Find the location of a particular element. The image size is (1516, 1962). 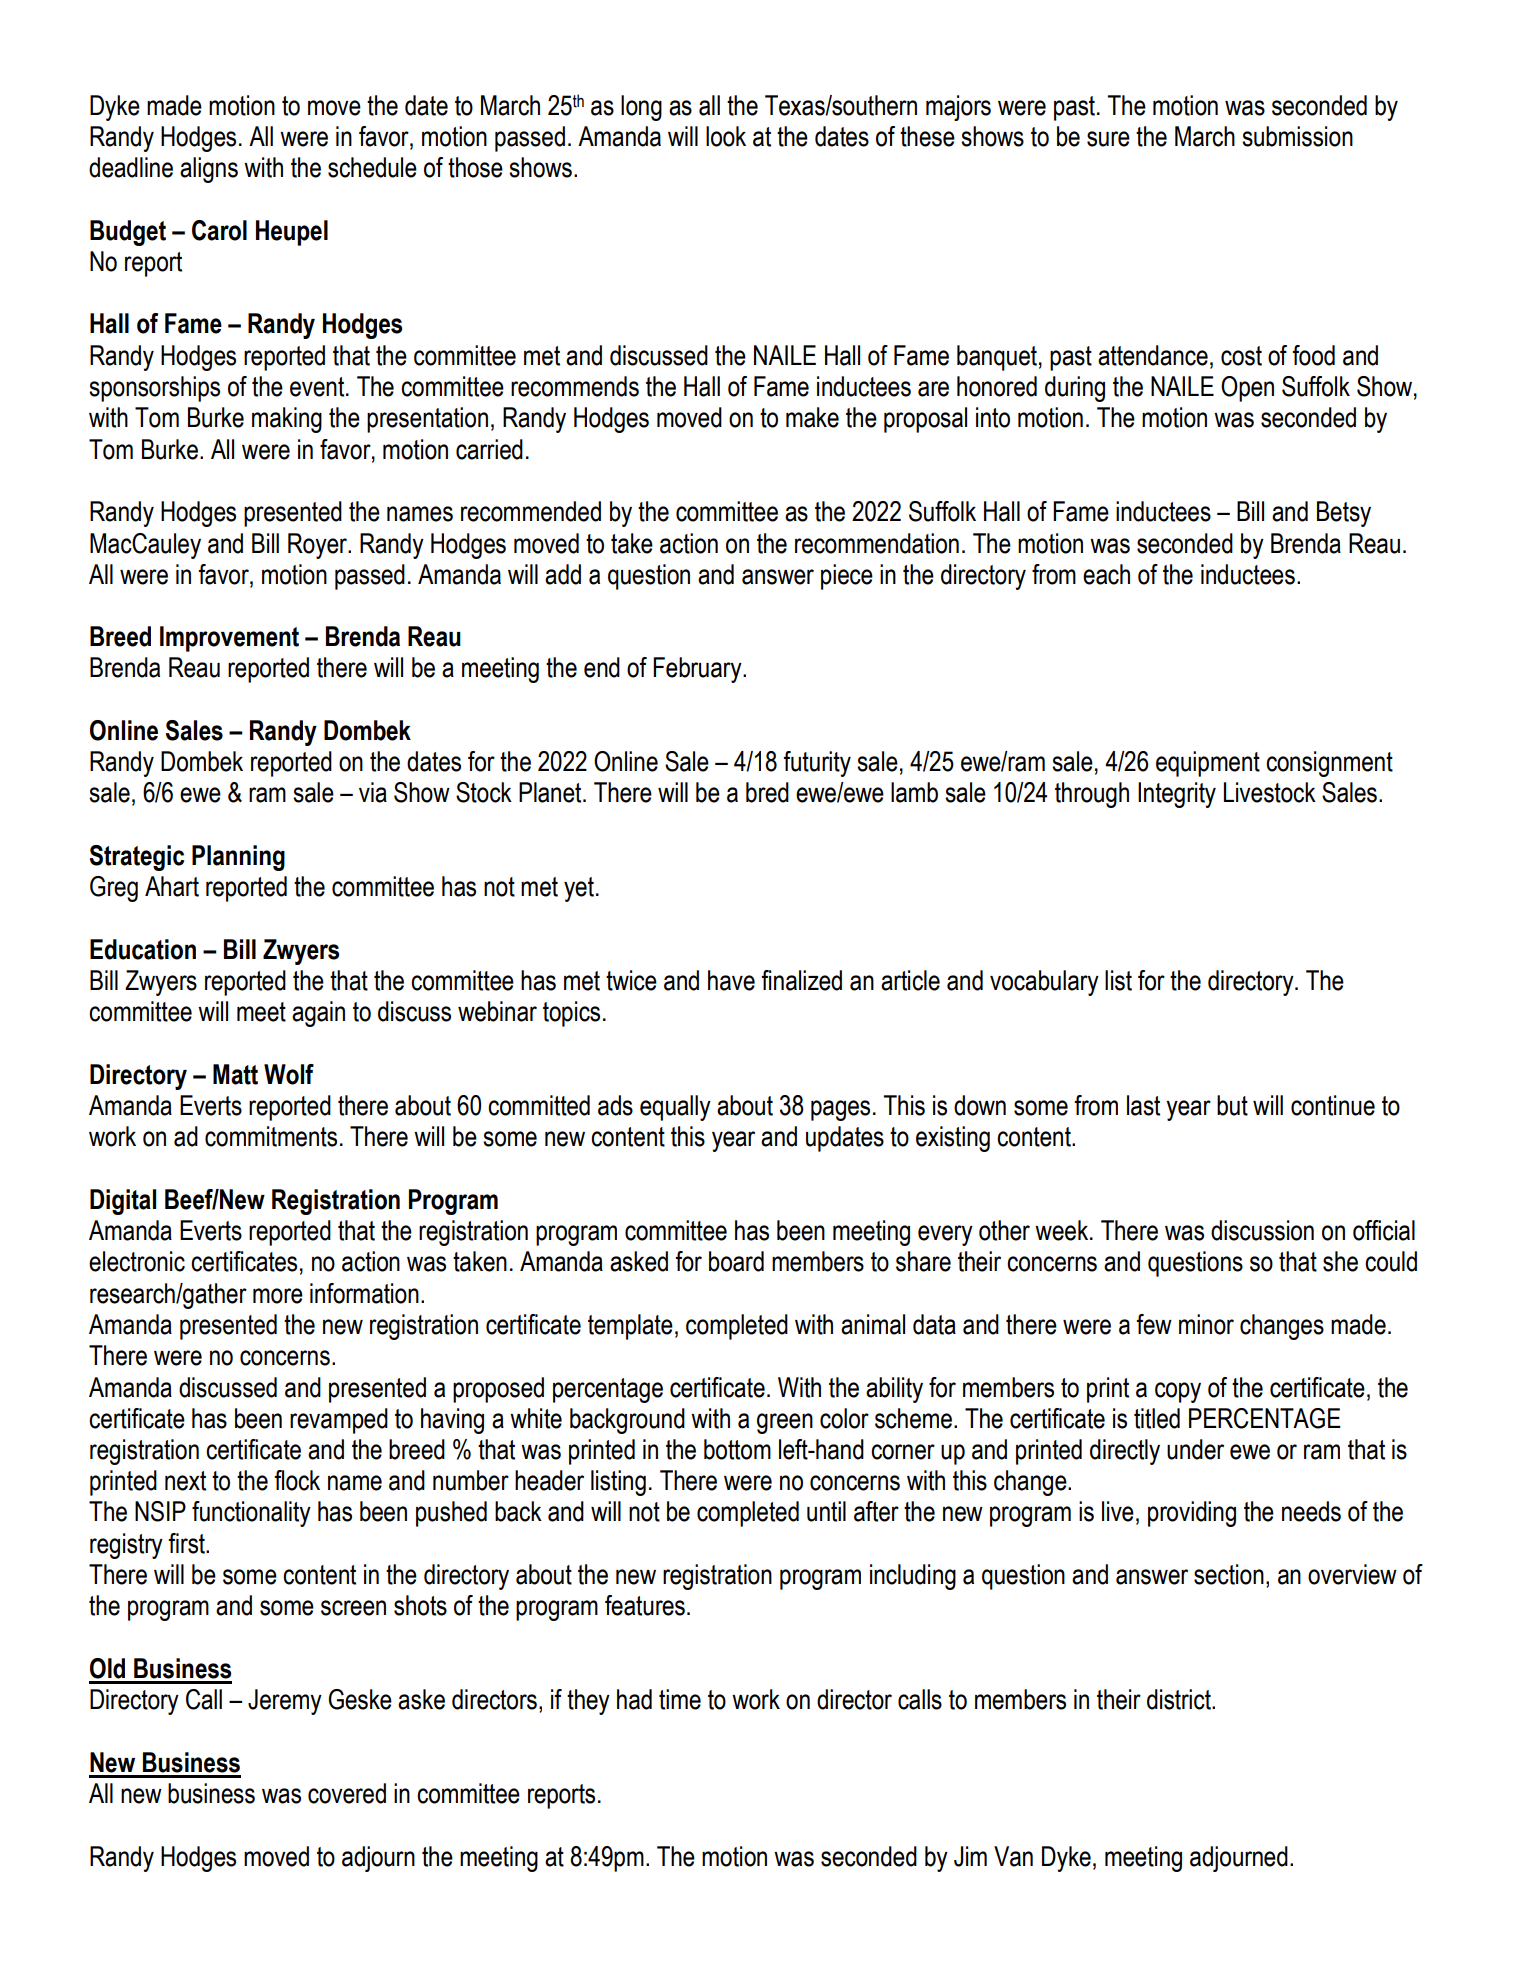

more is located at coordinates (278, 1296).
